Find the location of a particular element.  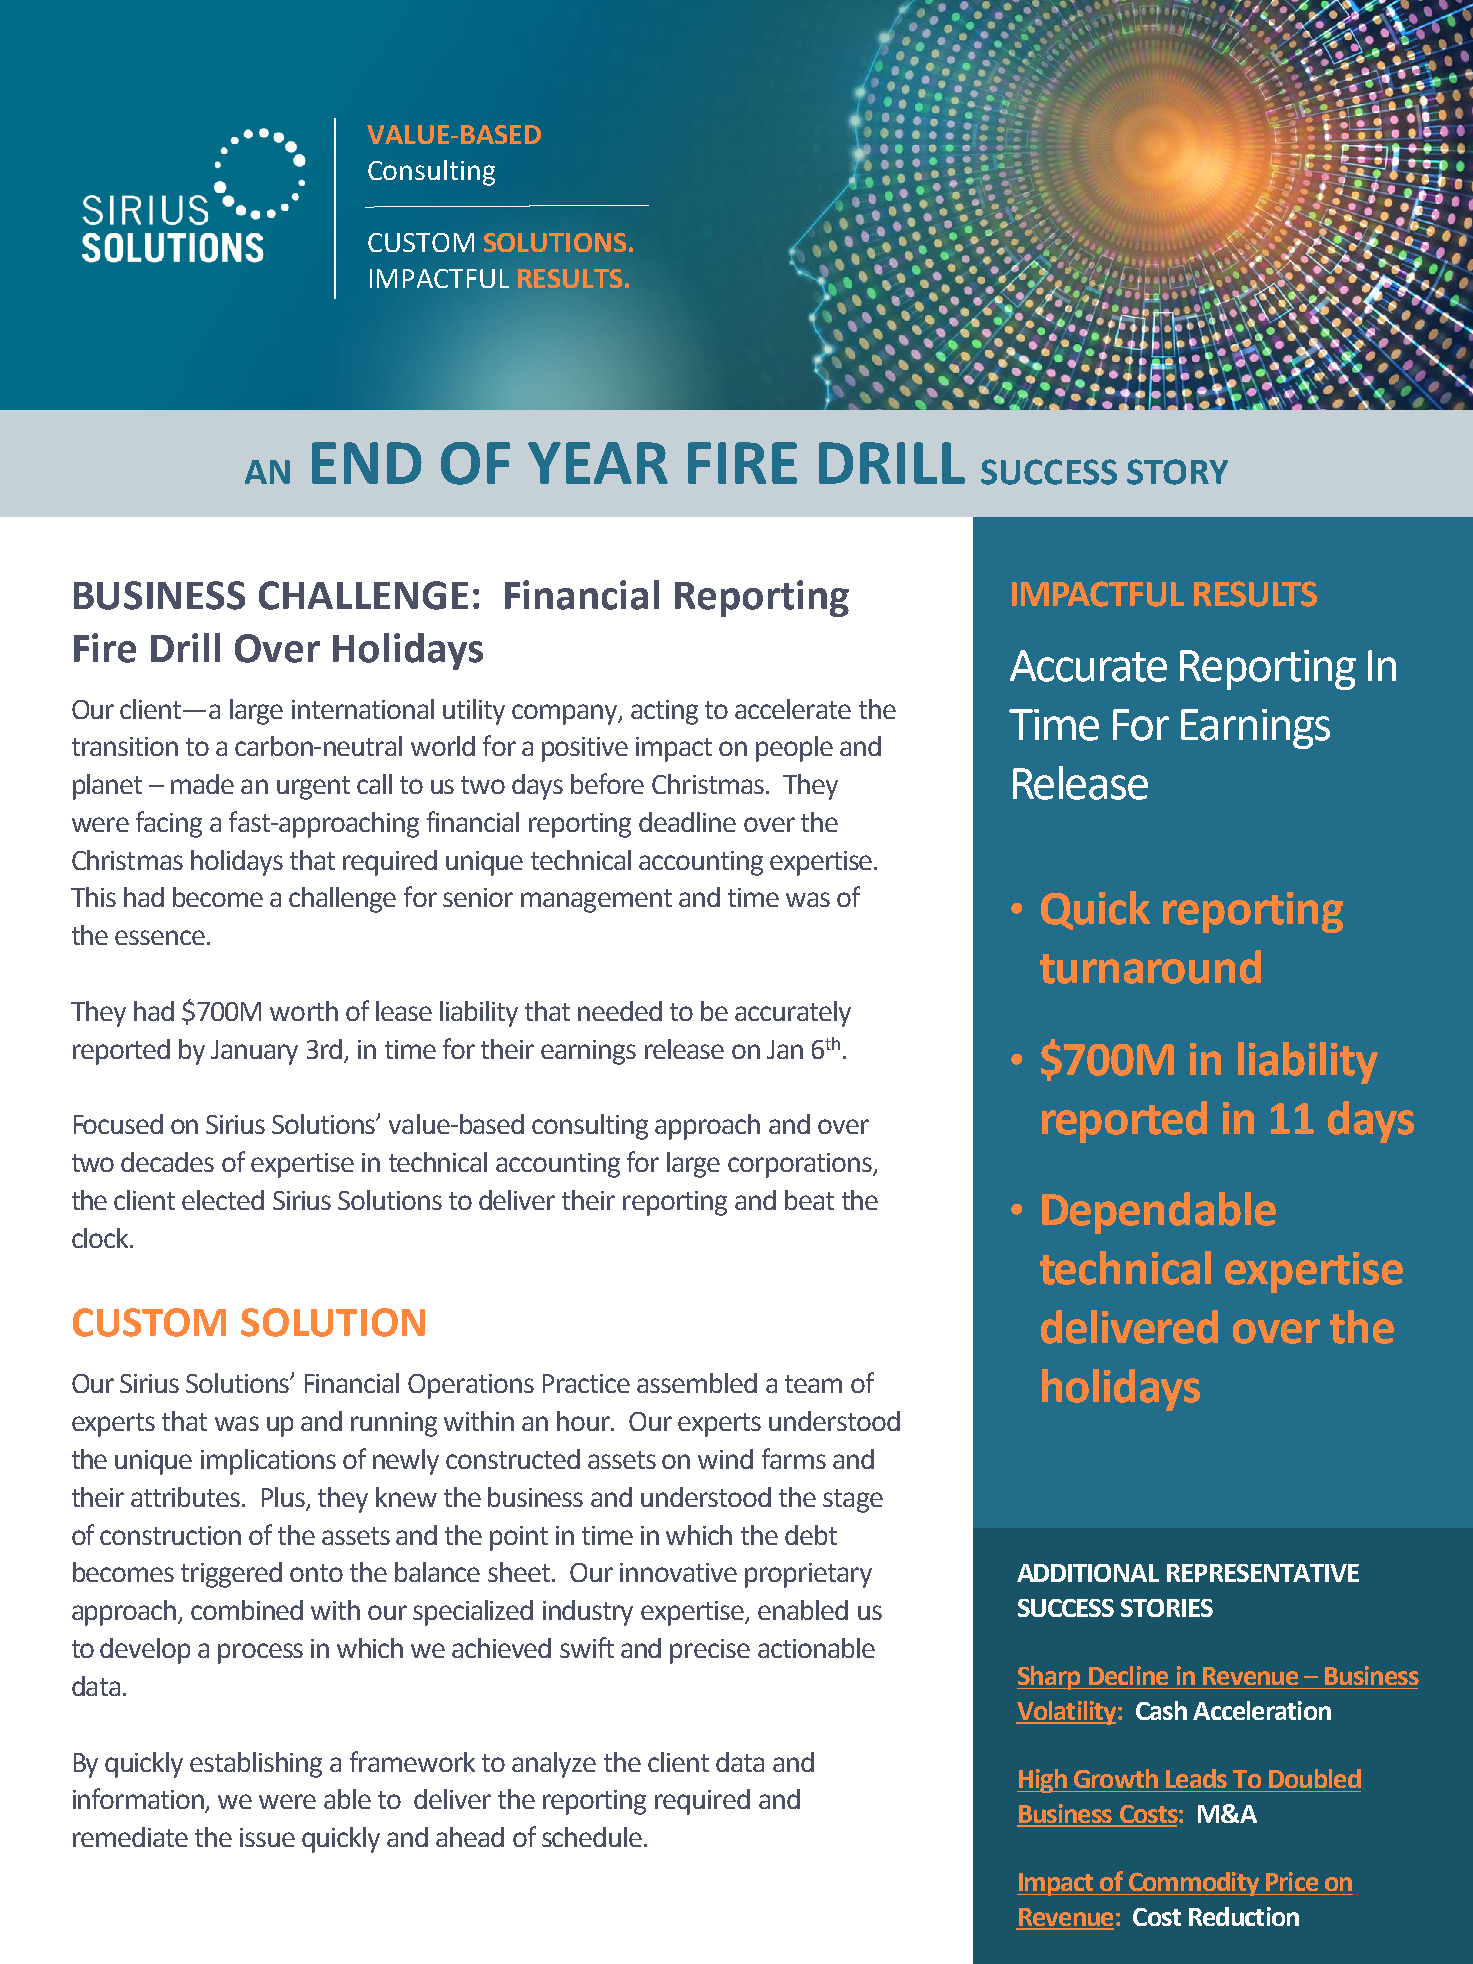

YEAR is located at coordinates (598, 463).
